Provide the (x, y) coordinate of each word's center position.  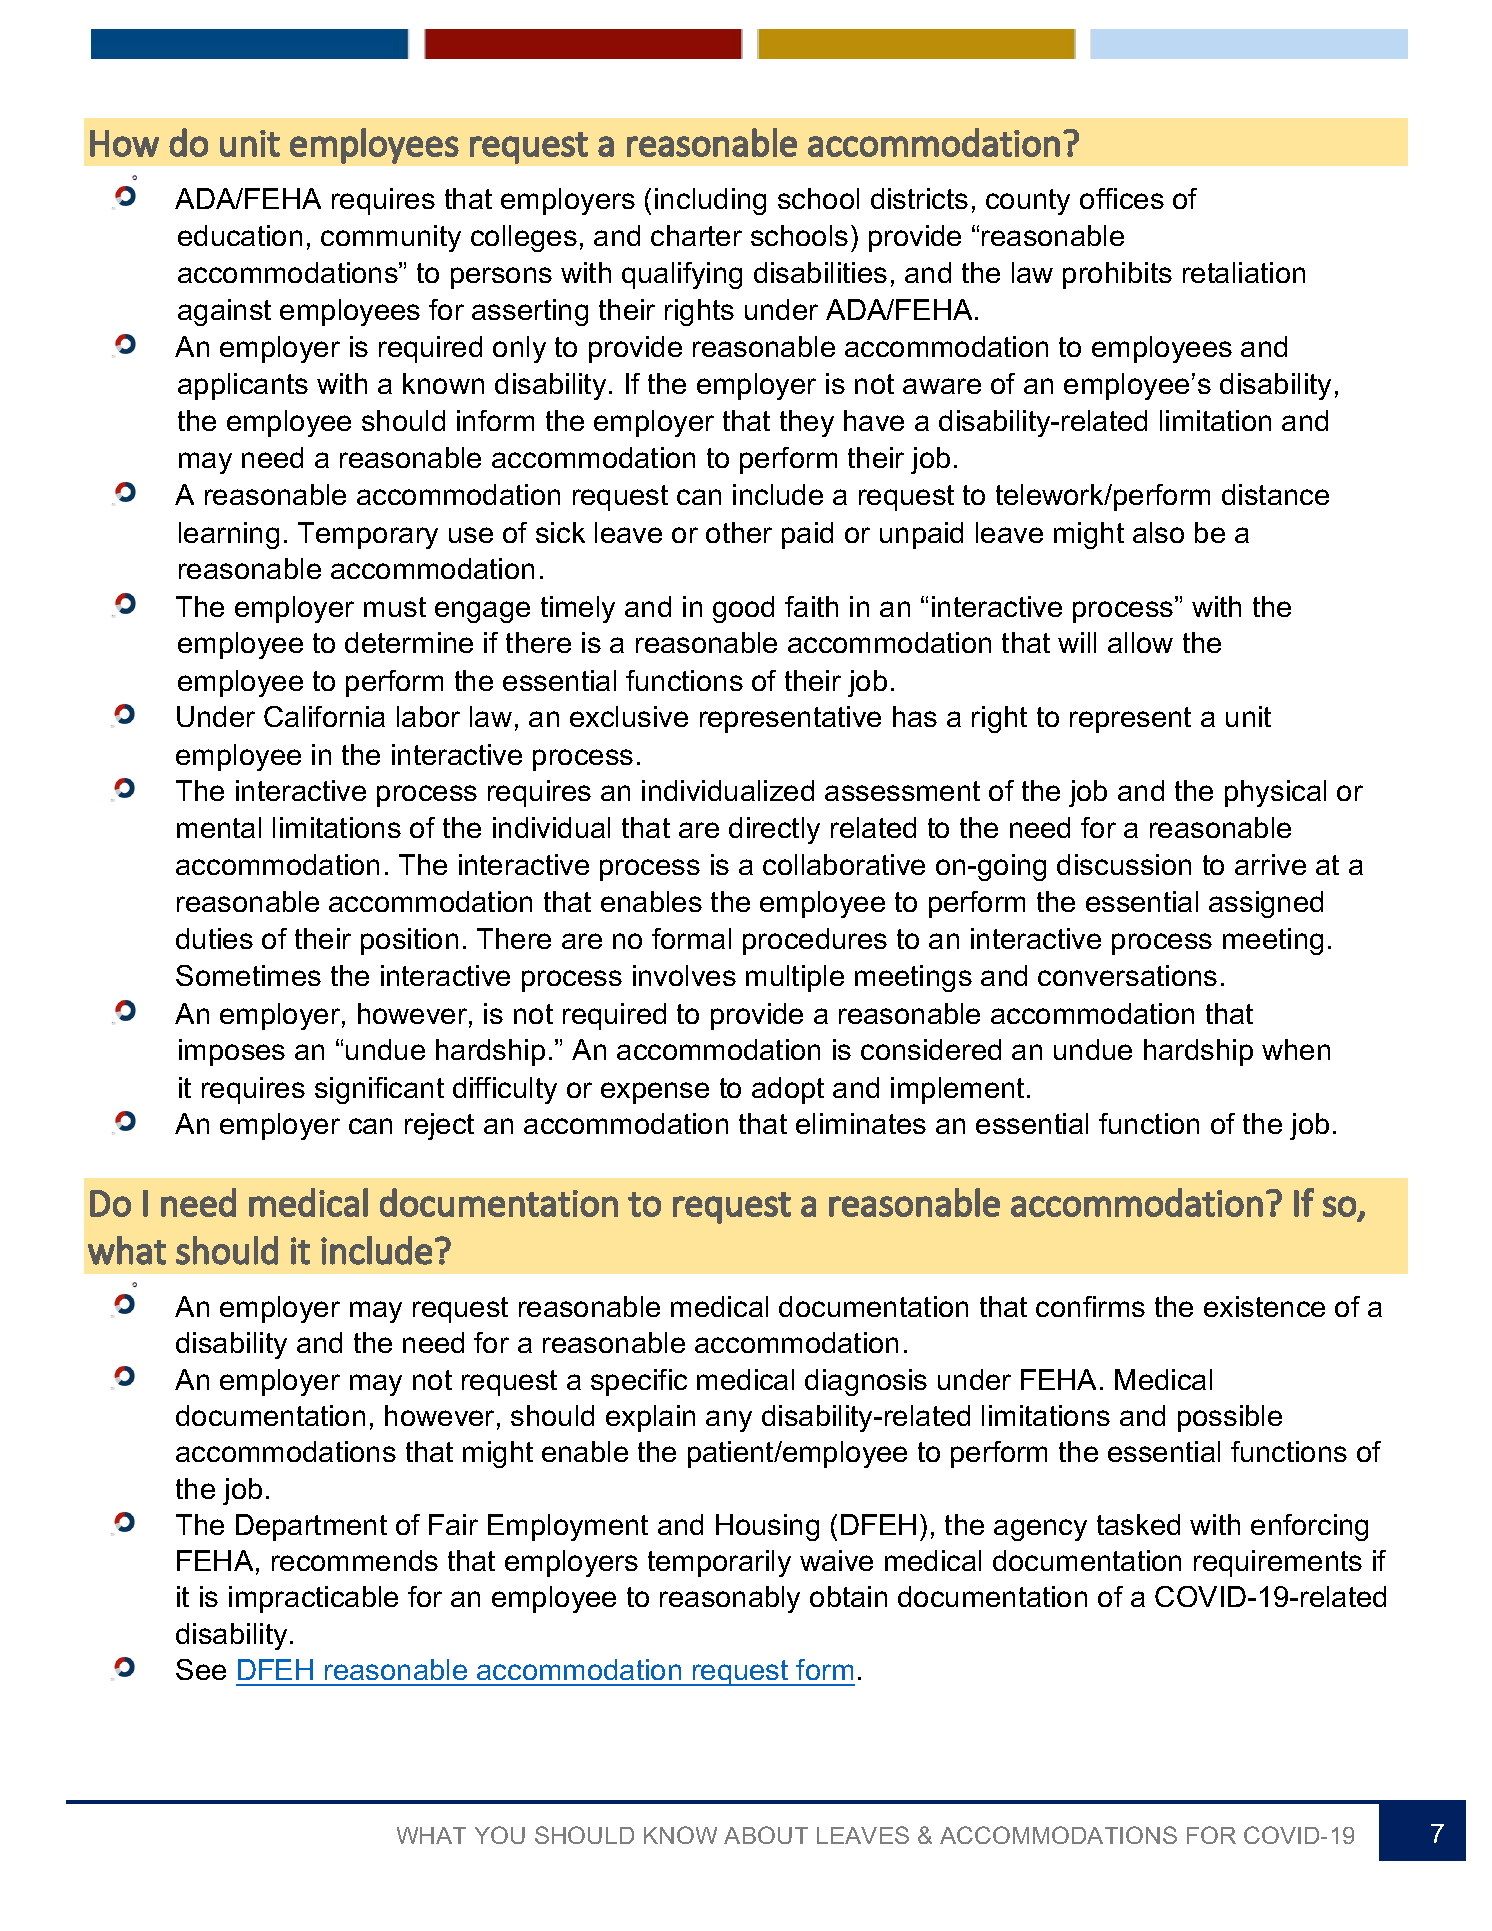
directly (774, 830)
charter (696, 235)
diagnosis (866, 1382)
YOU (500, 1835)
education (240, 235)
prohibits (1117, 275)
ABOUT (766, 1835)
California (324, 716)
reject (439, 1126)
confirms (1090, 1306)
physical (1275, 793)
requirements (1278, 1563)
